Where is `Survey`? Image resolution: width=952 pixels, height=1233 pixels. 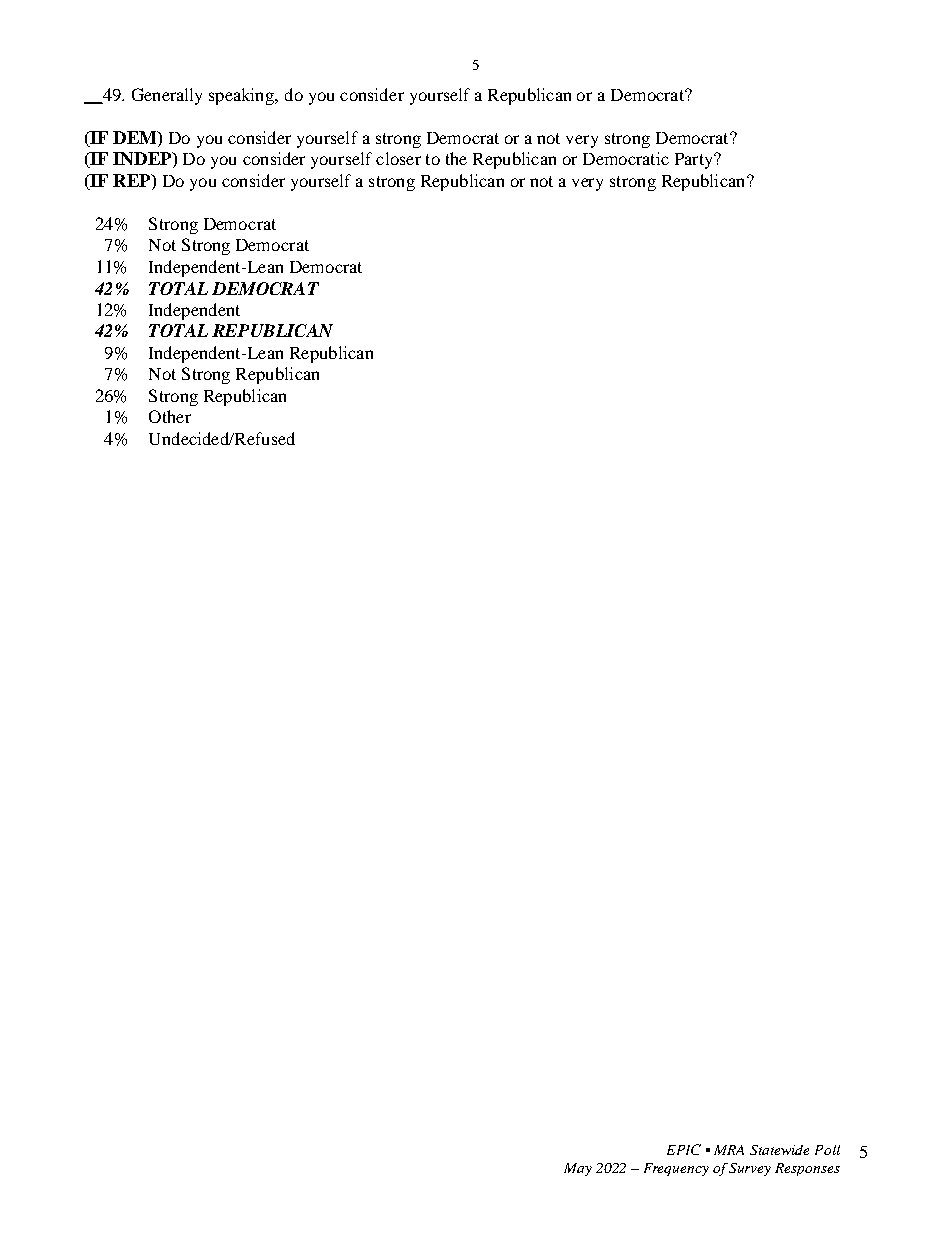
Survey is located at coordinates (750, 1169).
